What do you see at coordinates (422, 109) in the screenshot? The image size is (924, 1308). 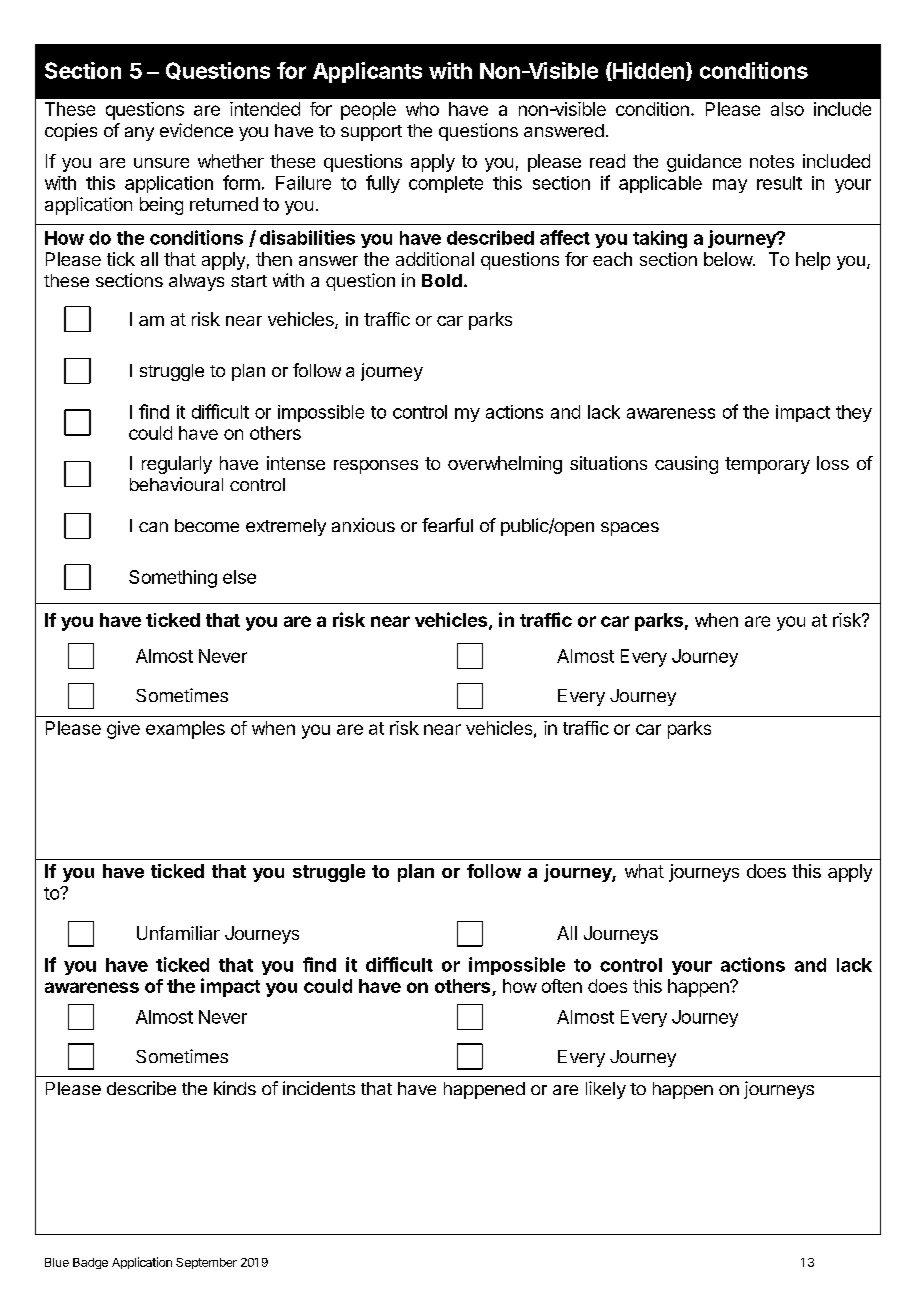 I see `who` at bounding box center [422, 109].
